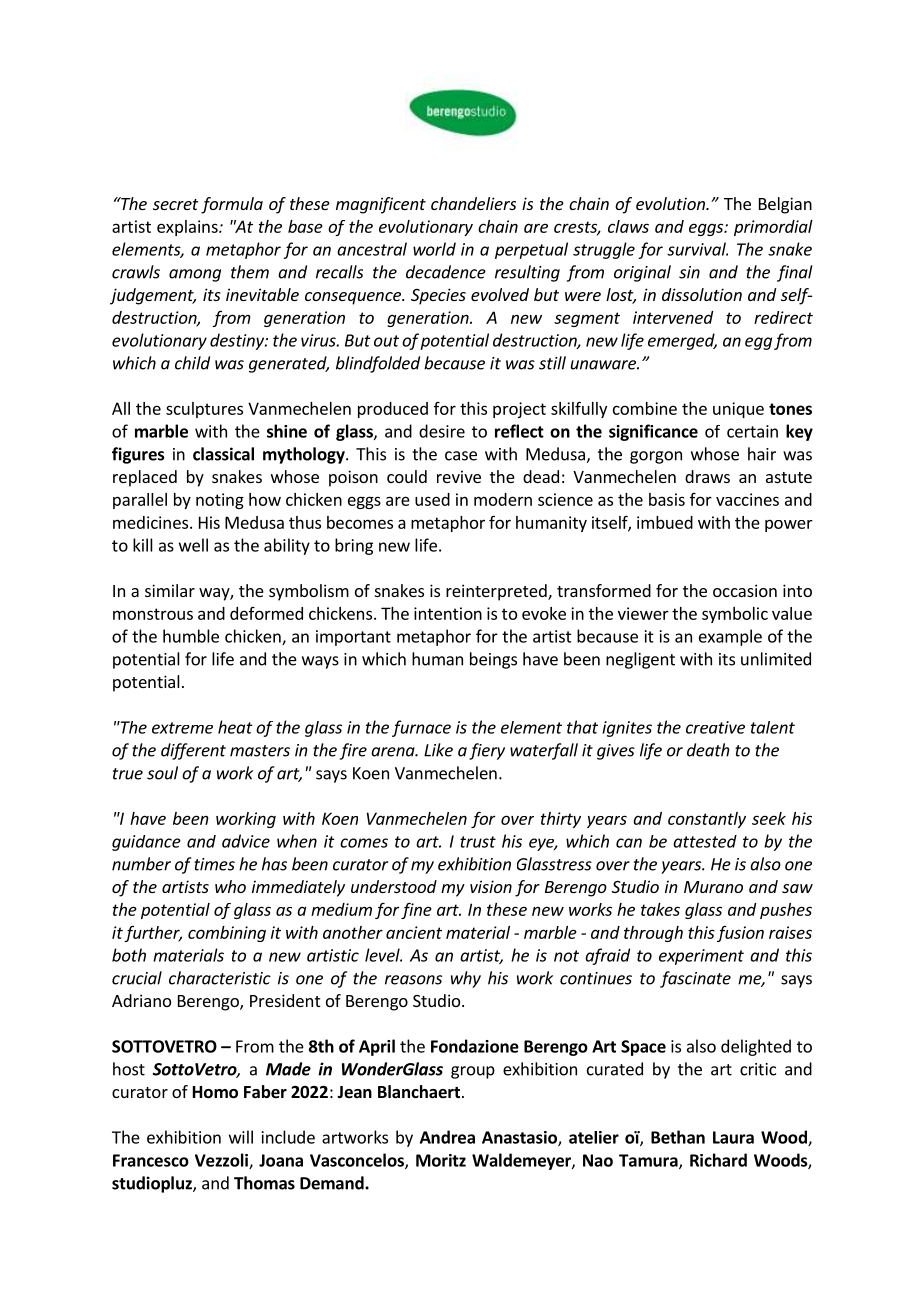 This screenshot has height=1309, width=924. What do you see at coordinates (715, 727) in the screenshot?
I see `creative` at bounding box center [715, 727].
